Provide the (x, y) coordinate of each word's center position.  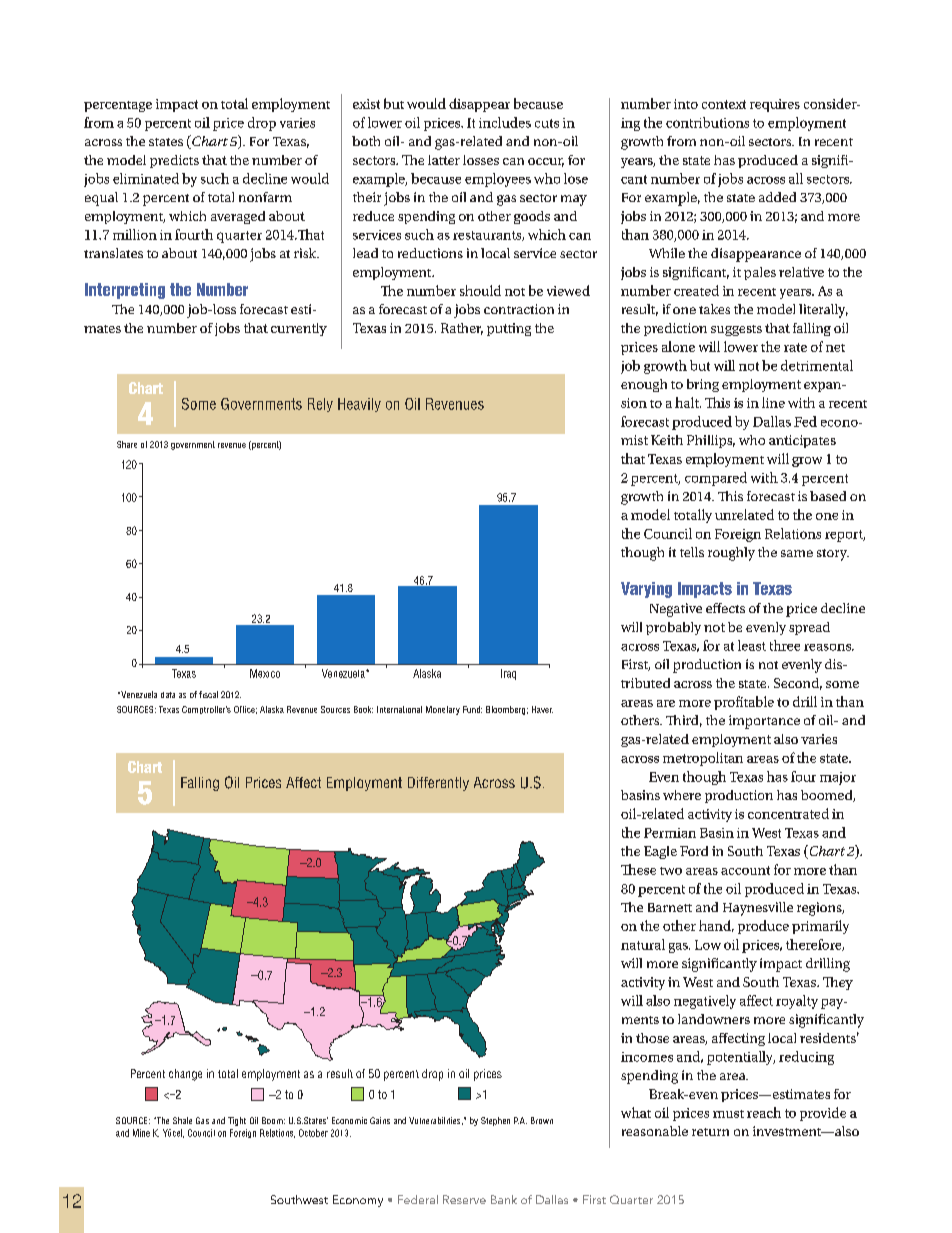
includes (505, 122)
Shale (182, 1120)
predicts (174, 161)
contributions (707, 122)
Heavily (359, 405)
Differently (438, 784)
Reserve (464, 1199)
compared (716, 479)
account (745, 870)
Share (127, 444)
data (168, 695)
